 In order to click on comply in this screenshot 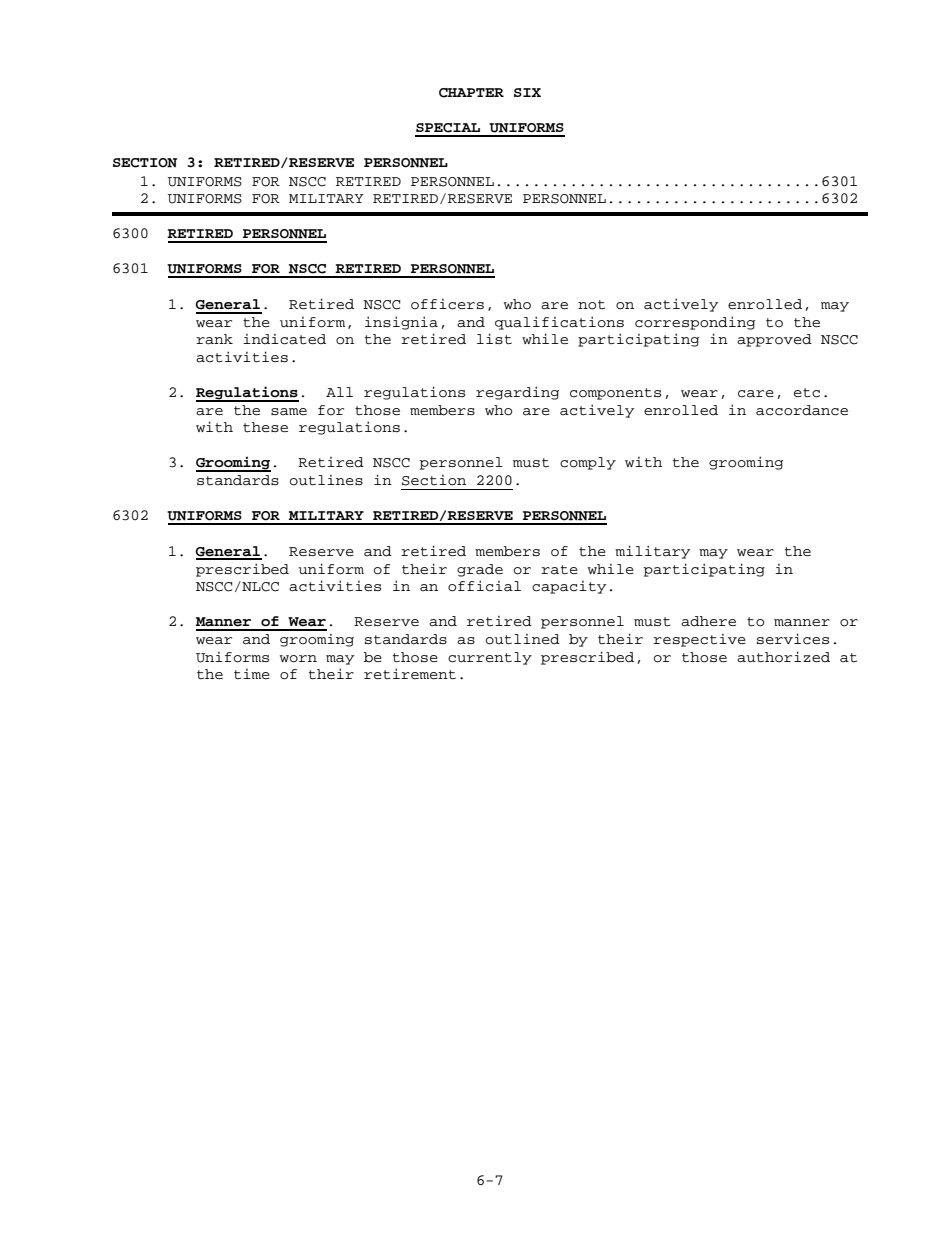, I will do `click(588, 463)`.
